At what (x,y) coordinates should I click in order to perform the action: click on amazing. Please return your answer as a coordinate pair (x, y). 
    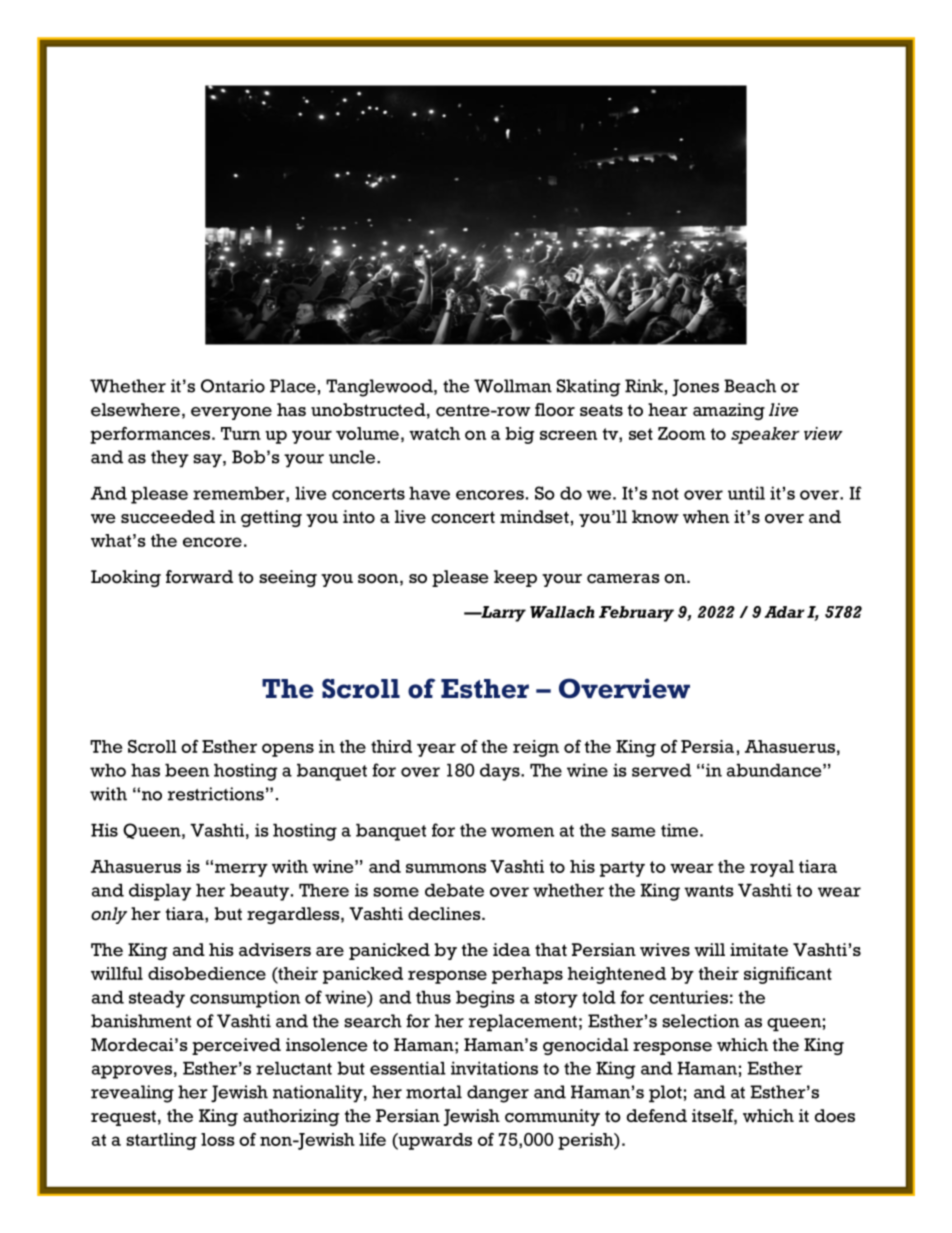
    Looking at the image, I should click on (729, 411).
